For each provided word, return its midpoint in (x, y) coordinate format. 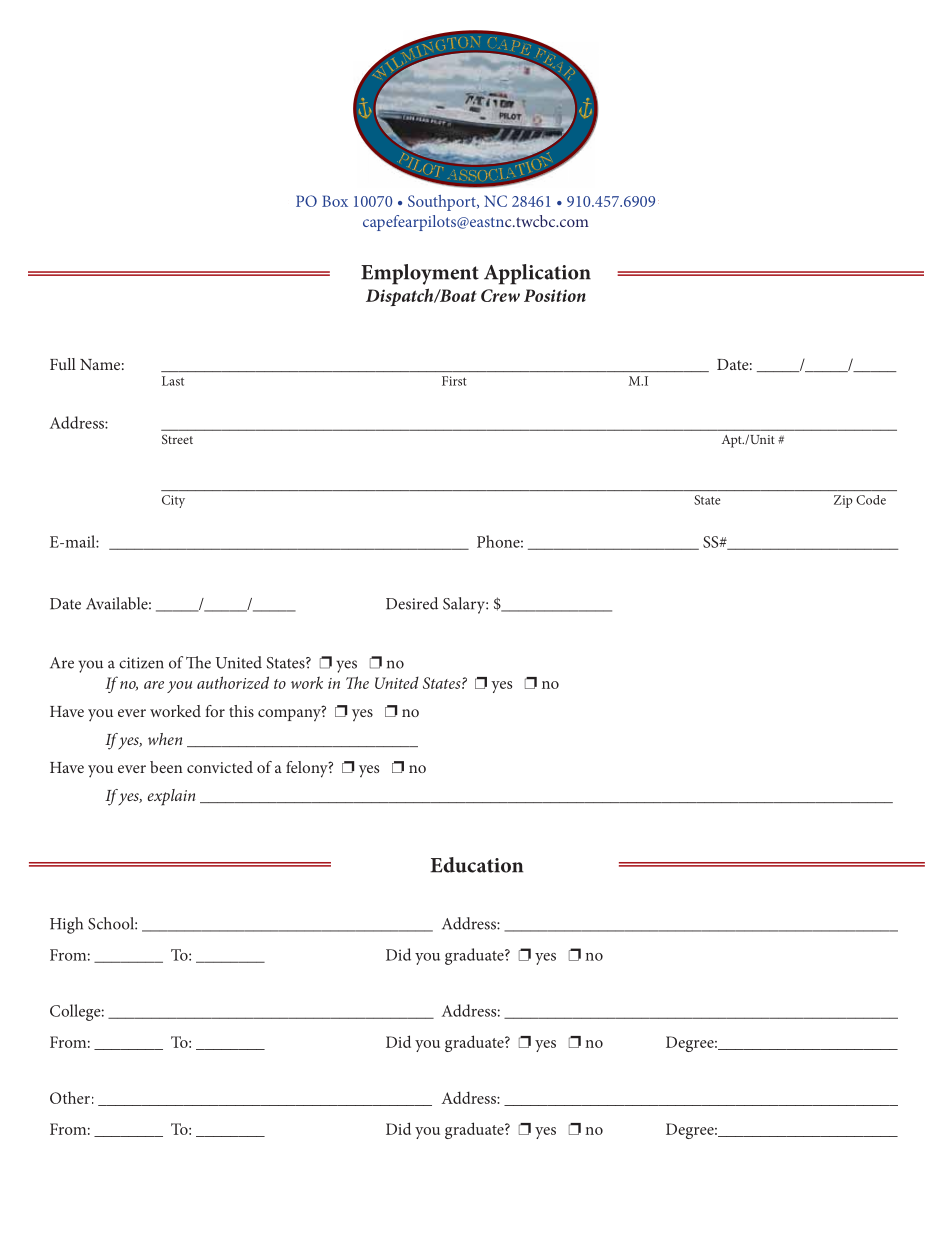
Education (477, 865)
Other (70, 1097)
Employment (420, 274)
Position (555, 295)
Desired (412, 603)
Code (871, 500)
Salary (465, 605)
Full (63, 364)
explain (171, 797)
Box (335, 201)
